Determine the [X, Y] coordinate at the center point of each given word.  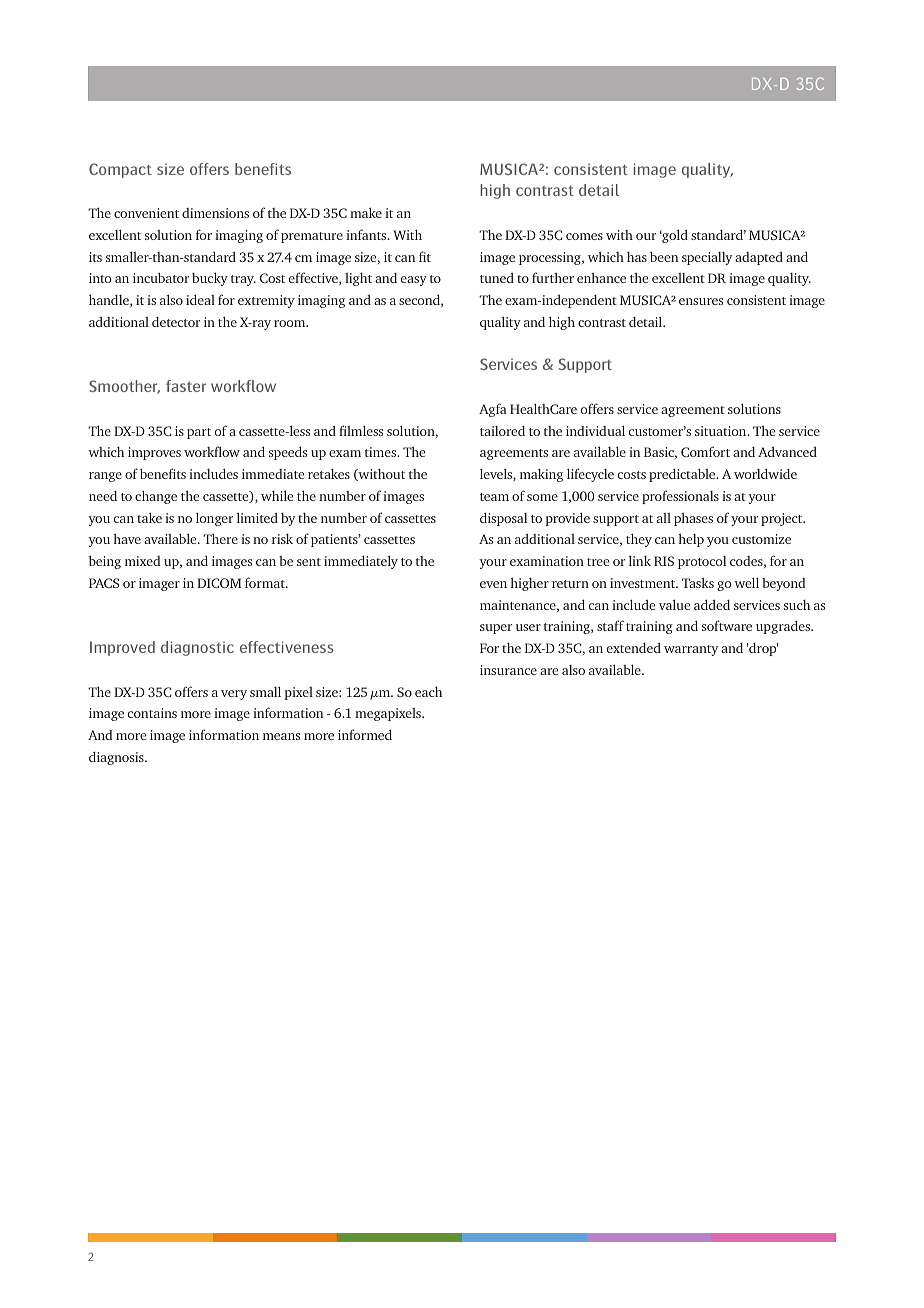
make [366, 212]
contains [152, 713]
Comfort [705, 451]
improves [154, 453]
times [382, 452]
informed [365, 734]
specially [707, 258]
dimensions [215, 213]
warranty [691, 650]
